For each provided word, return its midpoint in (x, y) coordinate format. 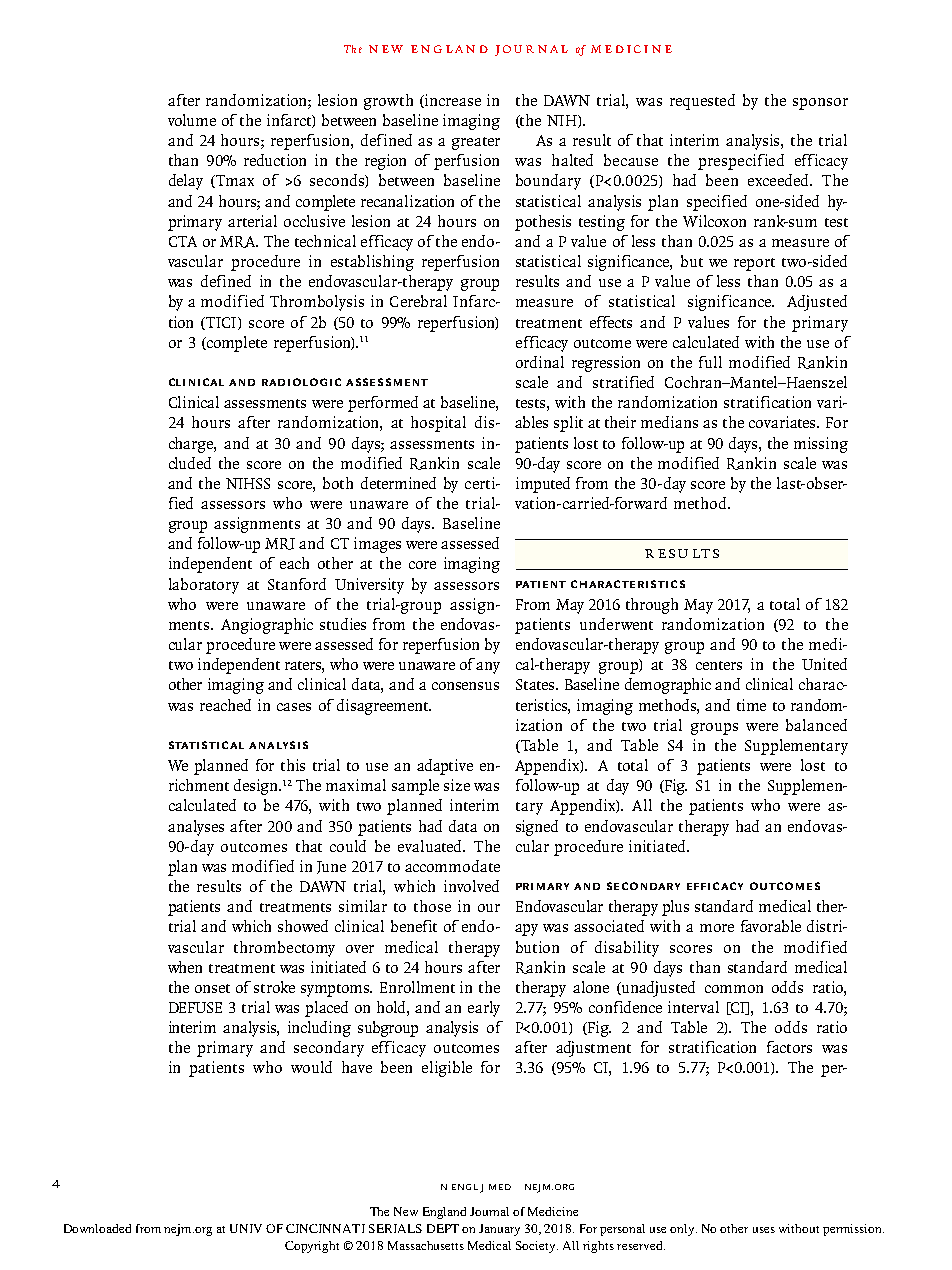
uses (764, 1230)
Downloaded (97, 1228)
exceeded (779, 180)
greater (476, 143)
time (751, 705)
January (499, 1230)
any (488, 668)
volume (192, 120)
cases (294, 707)
